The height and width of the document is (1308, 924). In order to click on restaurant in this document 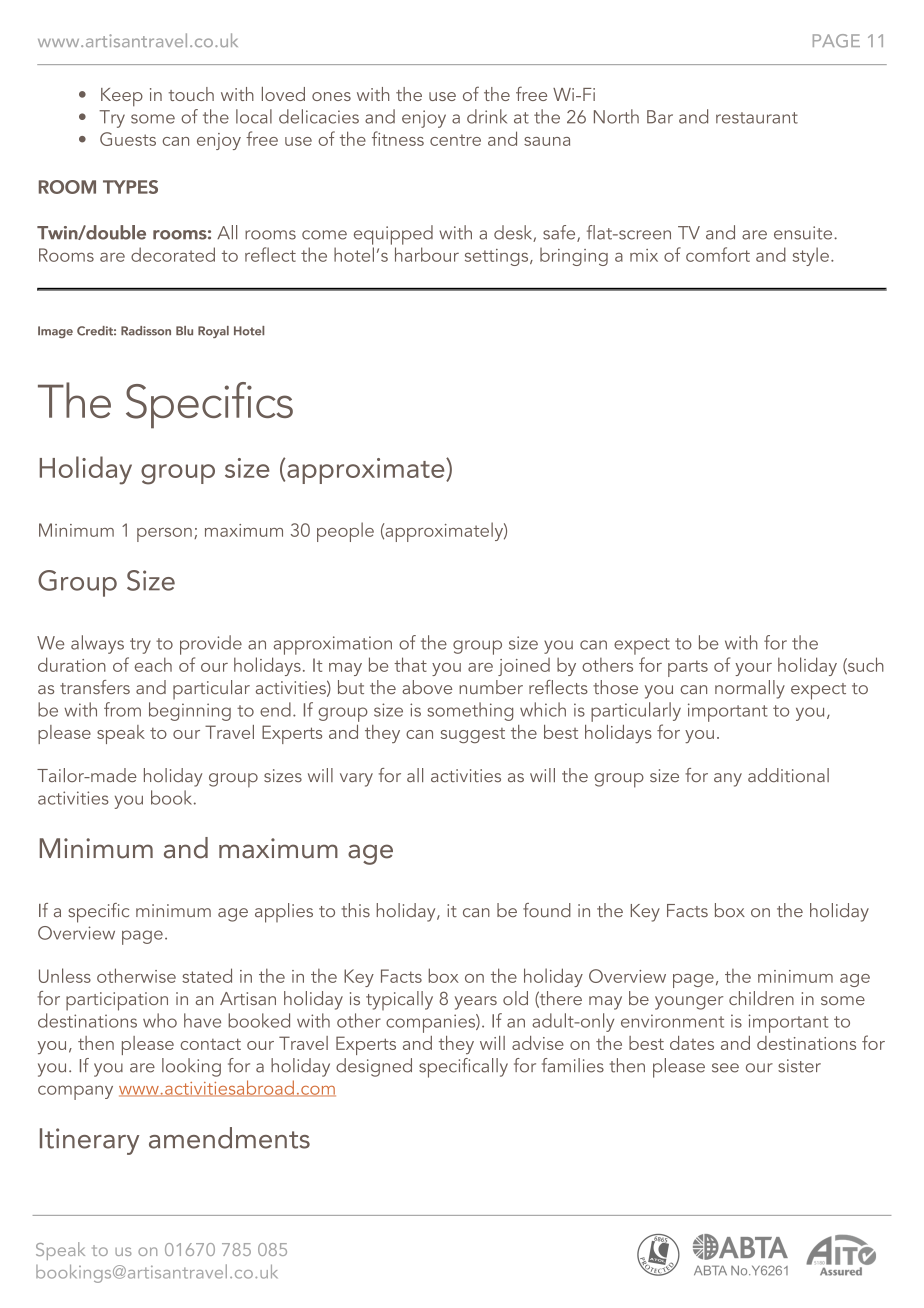, I will do `click(757, 118)`.
